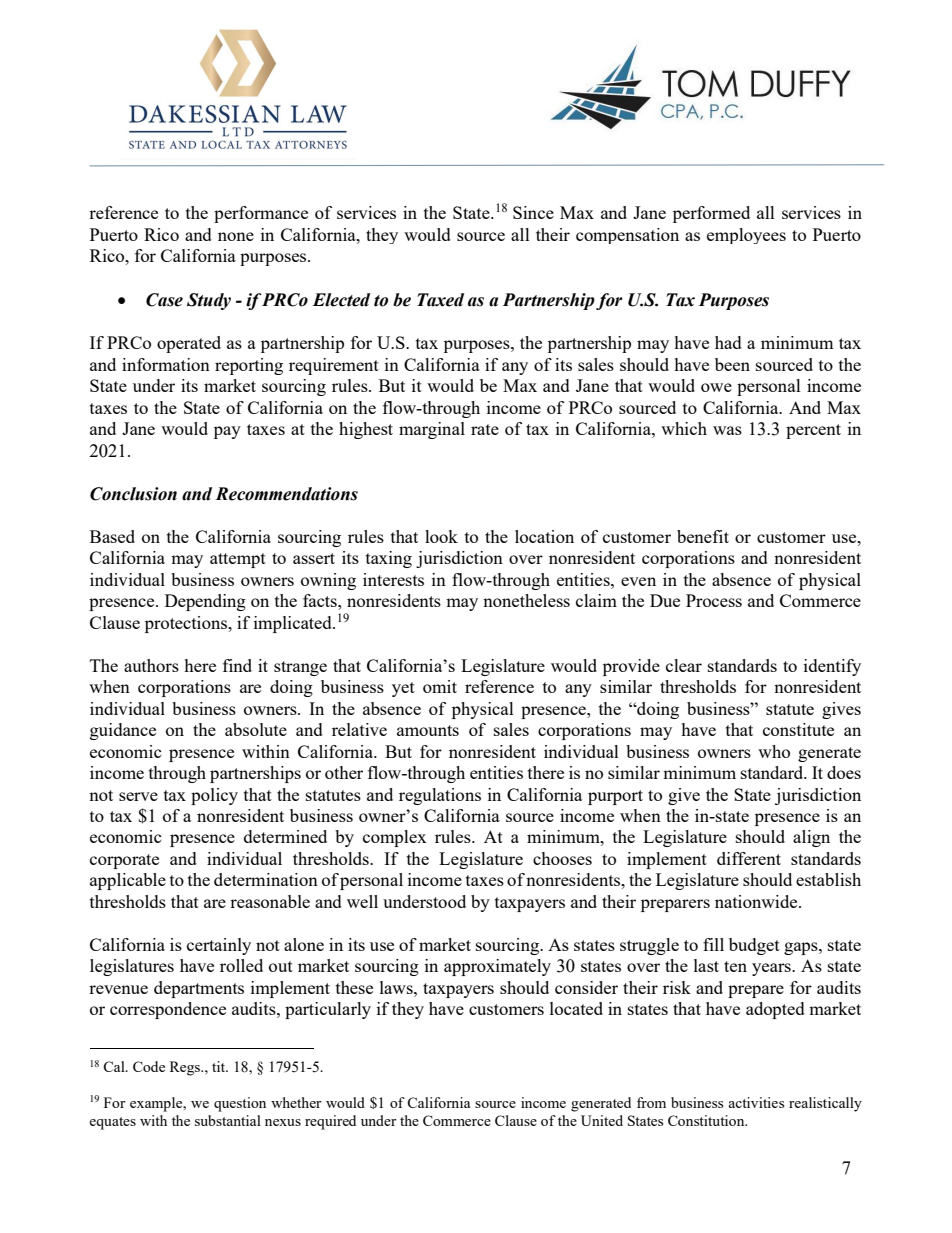 The height and width of the screenshot is (1233, 952). Describe the element at coordinates (261, 214) in the screenshot. I see `performance` at that location.
